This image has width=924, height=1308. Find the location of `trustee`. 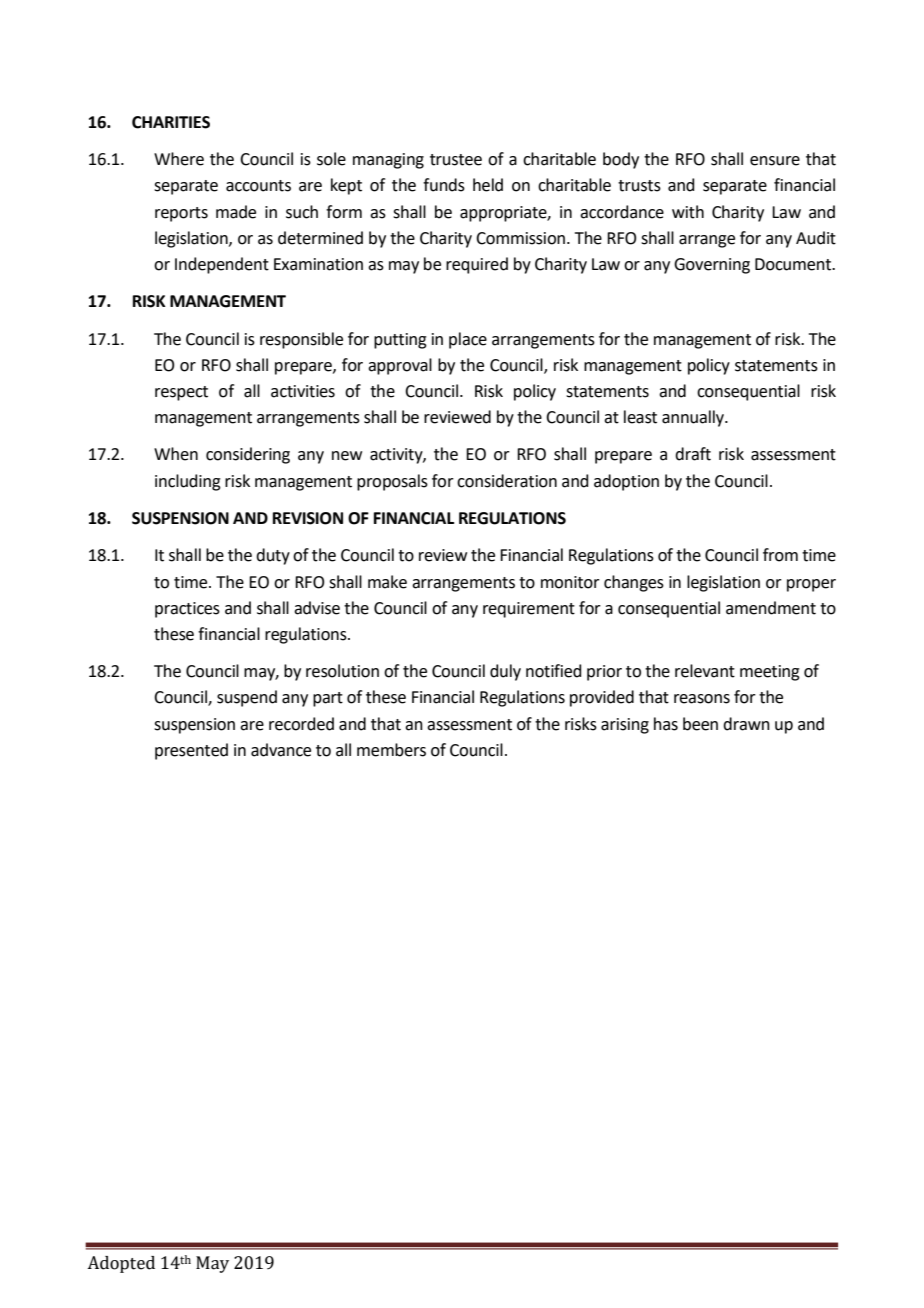

trustee is located at coordinates (456, 160).
